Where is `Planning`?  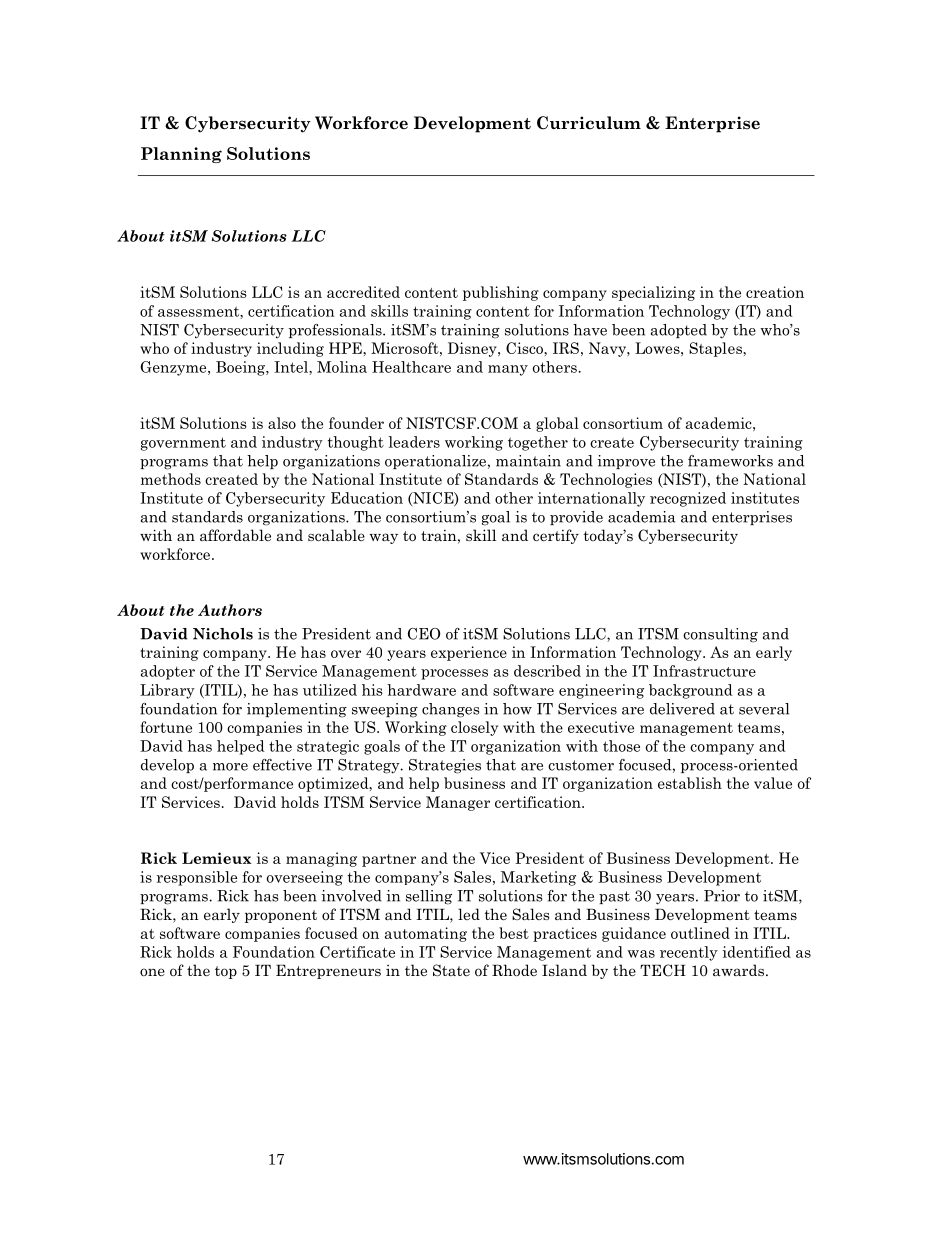 Planning is located at coordinates (181, 155).
